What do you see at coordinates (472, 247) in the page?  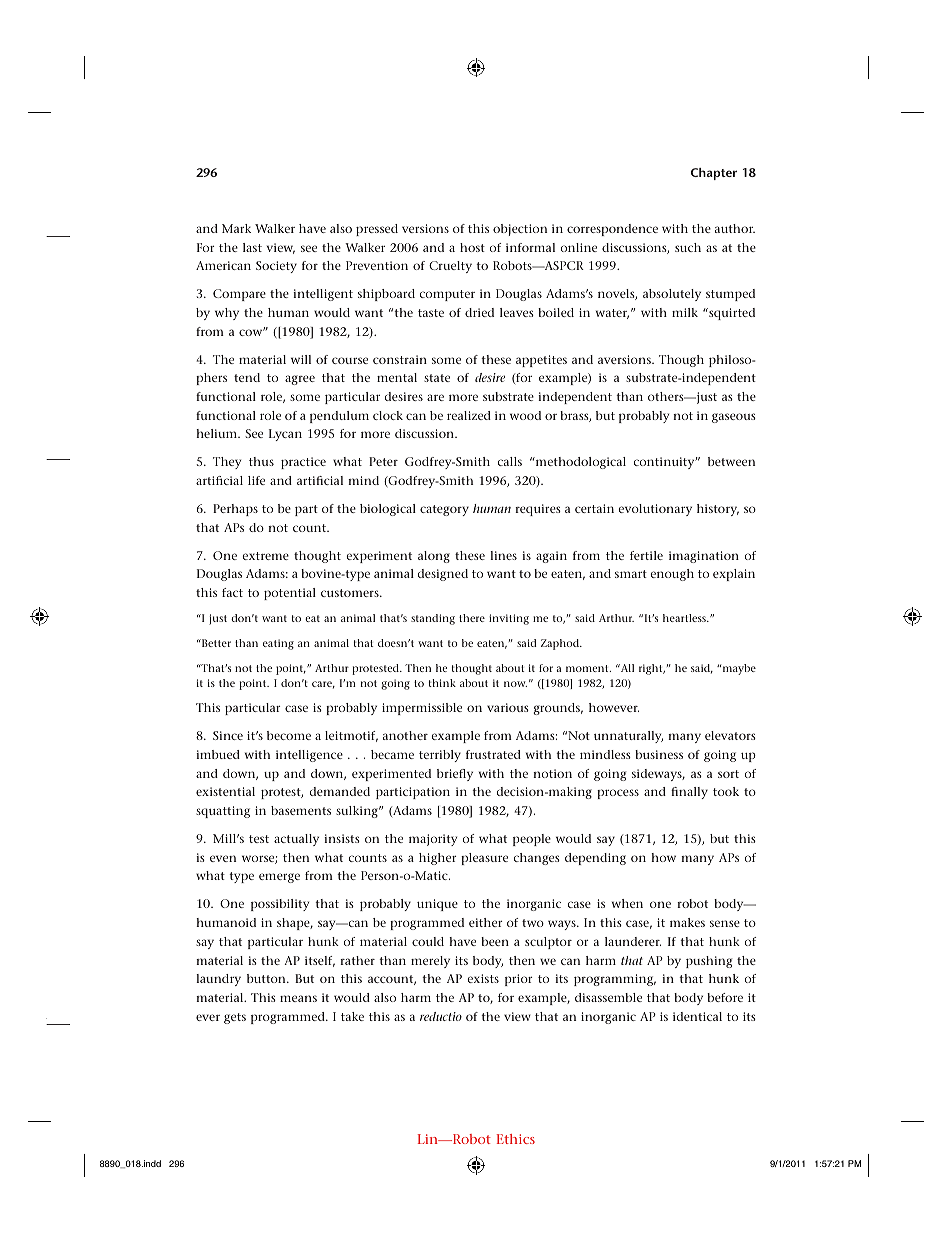 I see `host` at bounding box center [472, 247].
